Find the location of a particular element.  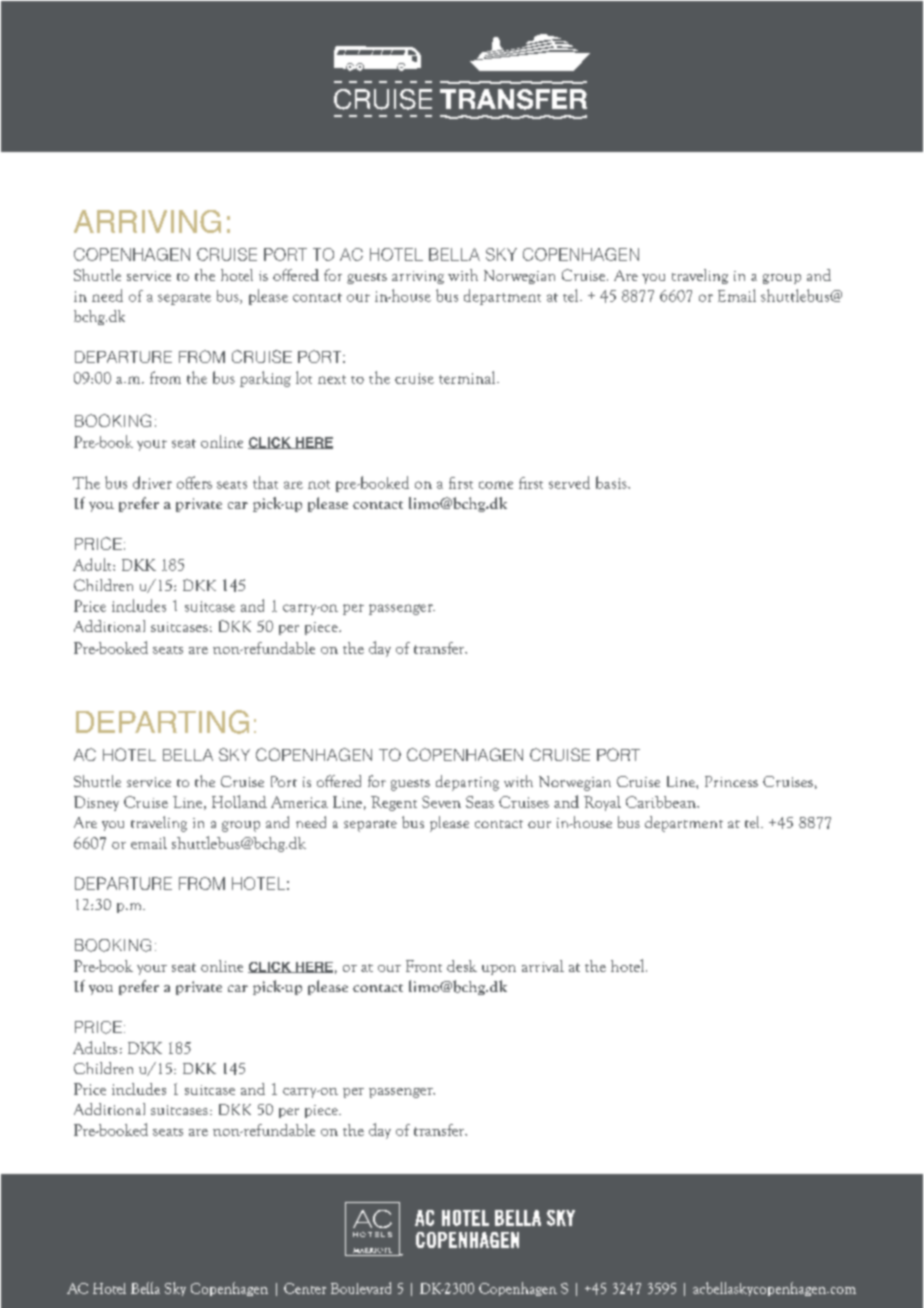

basis is located at coordinates (612, 482).
